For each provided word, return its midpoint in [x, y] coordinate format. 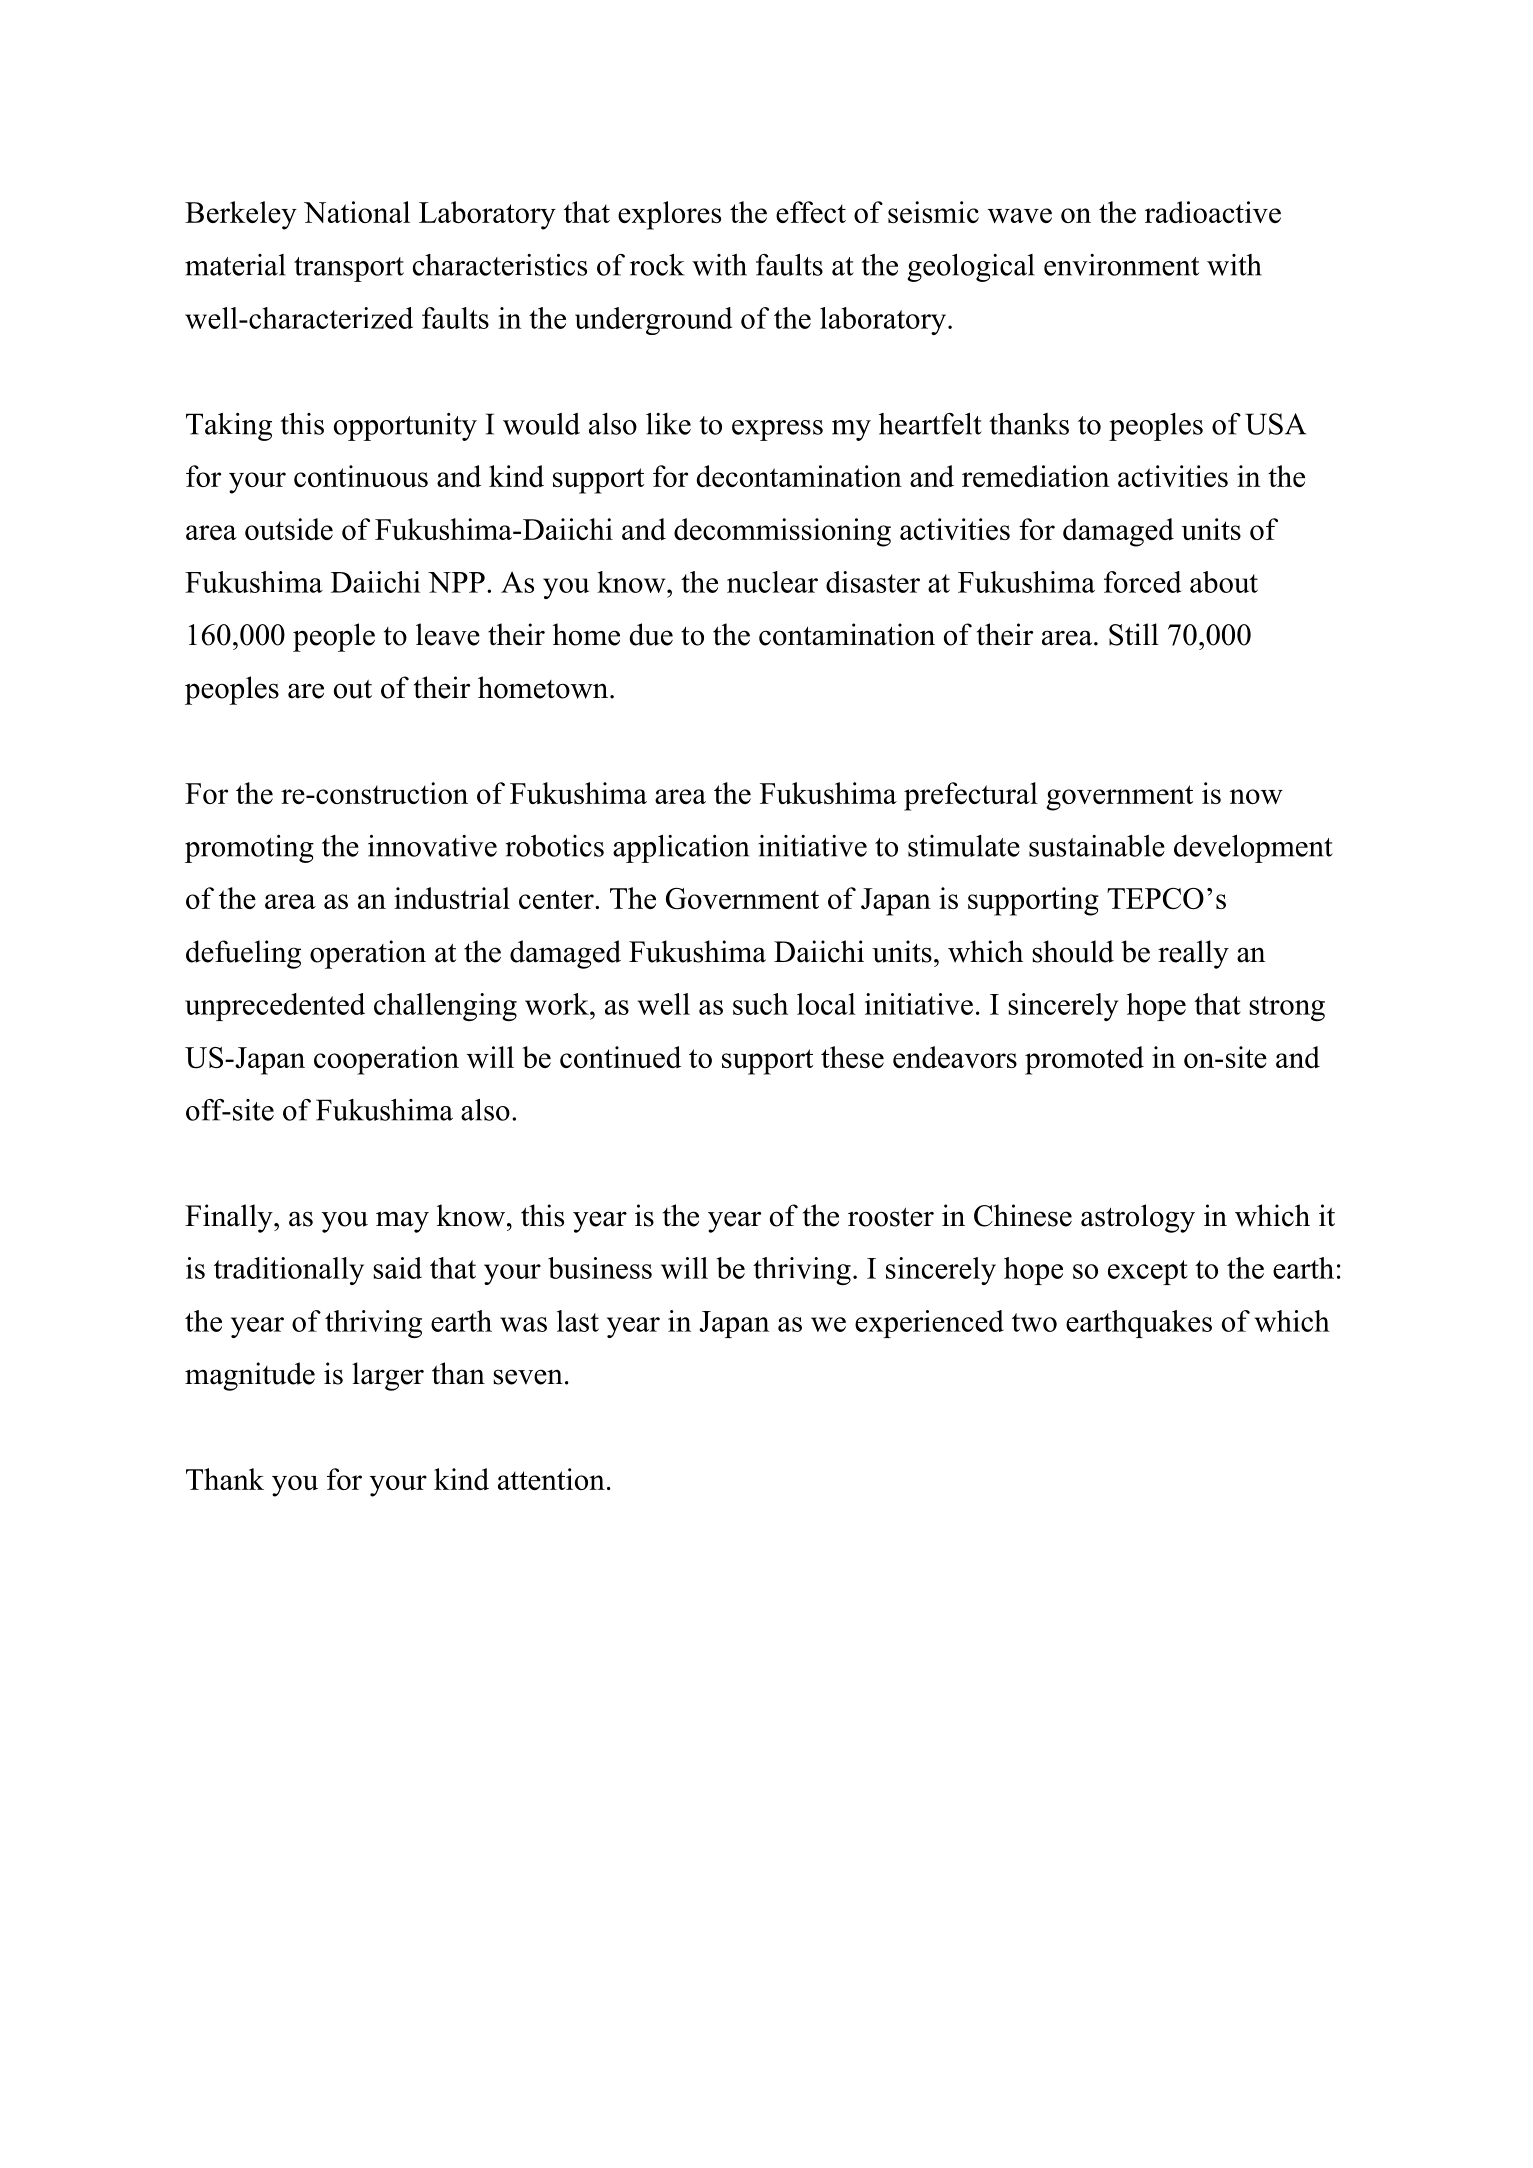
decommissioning [782, 532]
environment [1121, 265]
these [852, 1057]
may [402, 1222]
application [681, 849]
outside [289, 529]
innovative [432, 846]
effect [811, 212]
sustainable [1097, 846]
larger [388, 1376]
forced [1142, 582]
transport [349, 269]
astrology [1138, 1218]
